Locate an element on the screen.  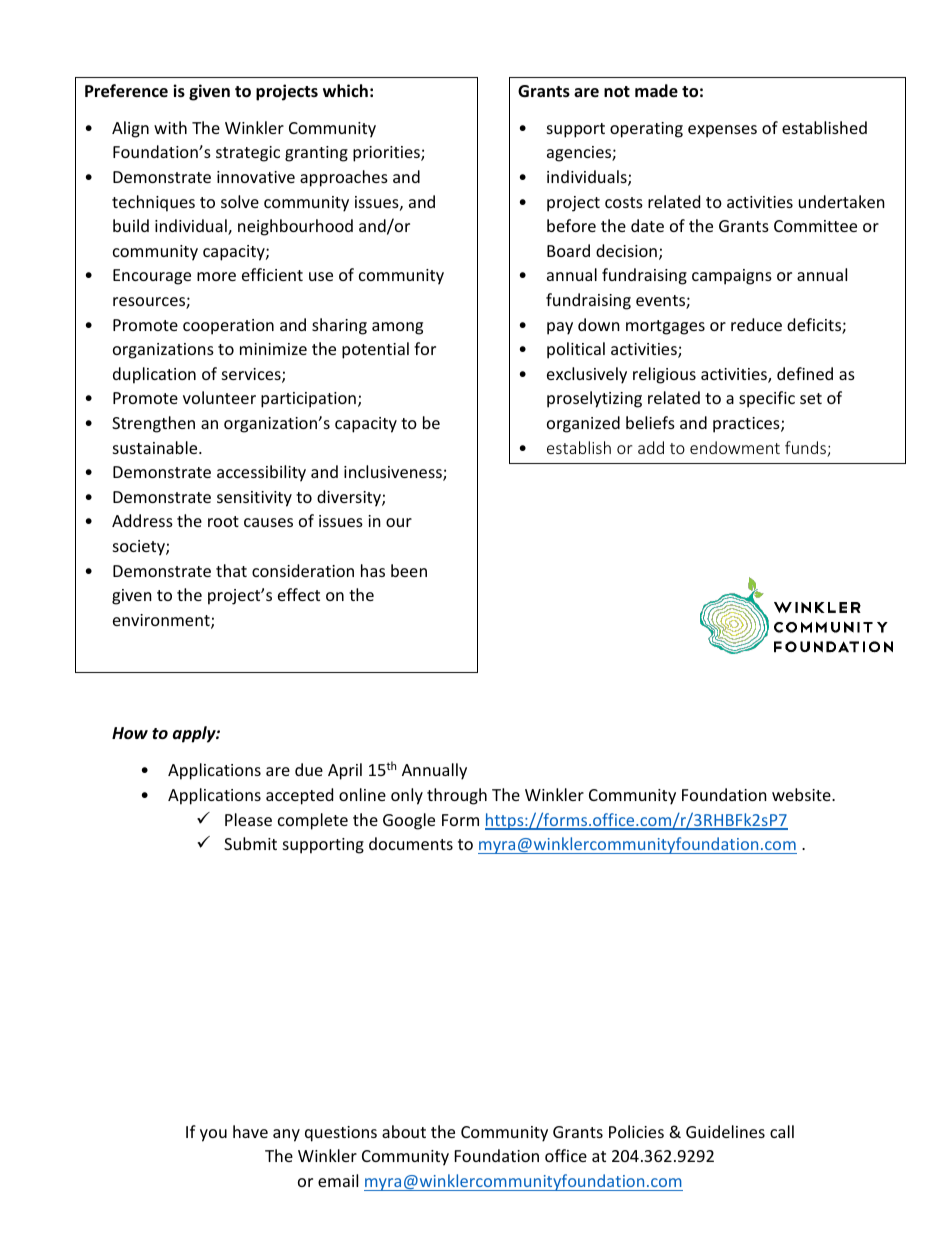
you is located at coordinates (213, 1135).
